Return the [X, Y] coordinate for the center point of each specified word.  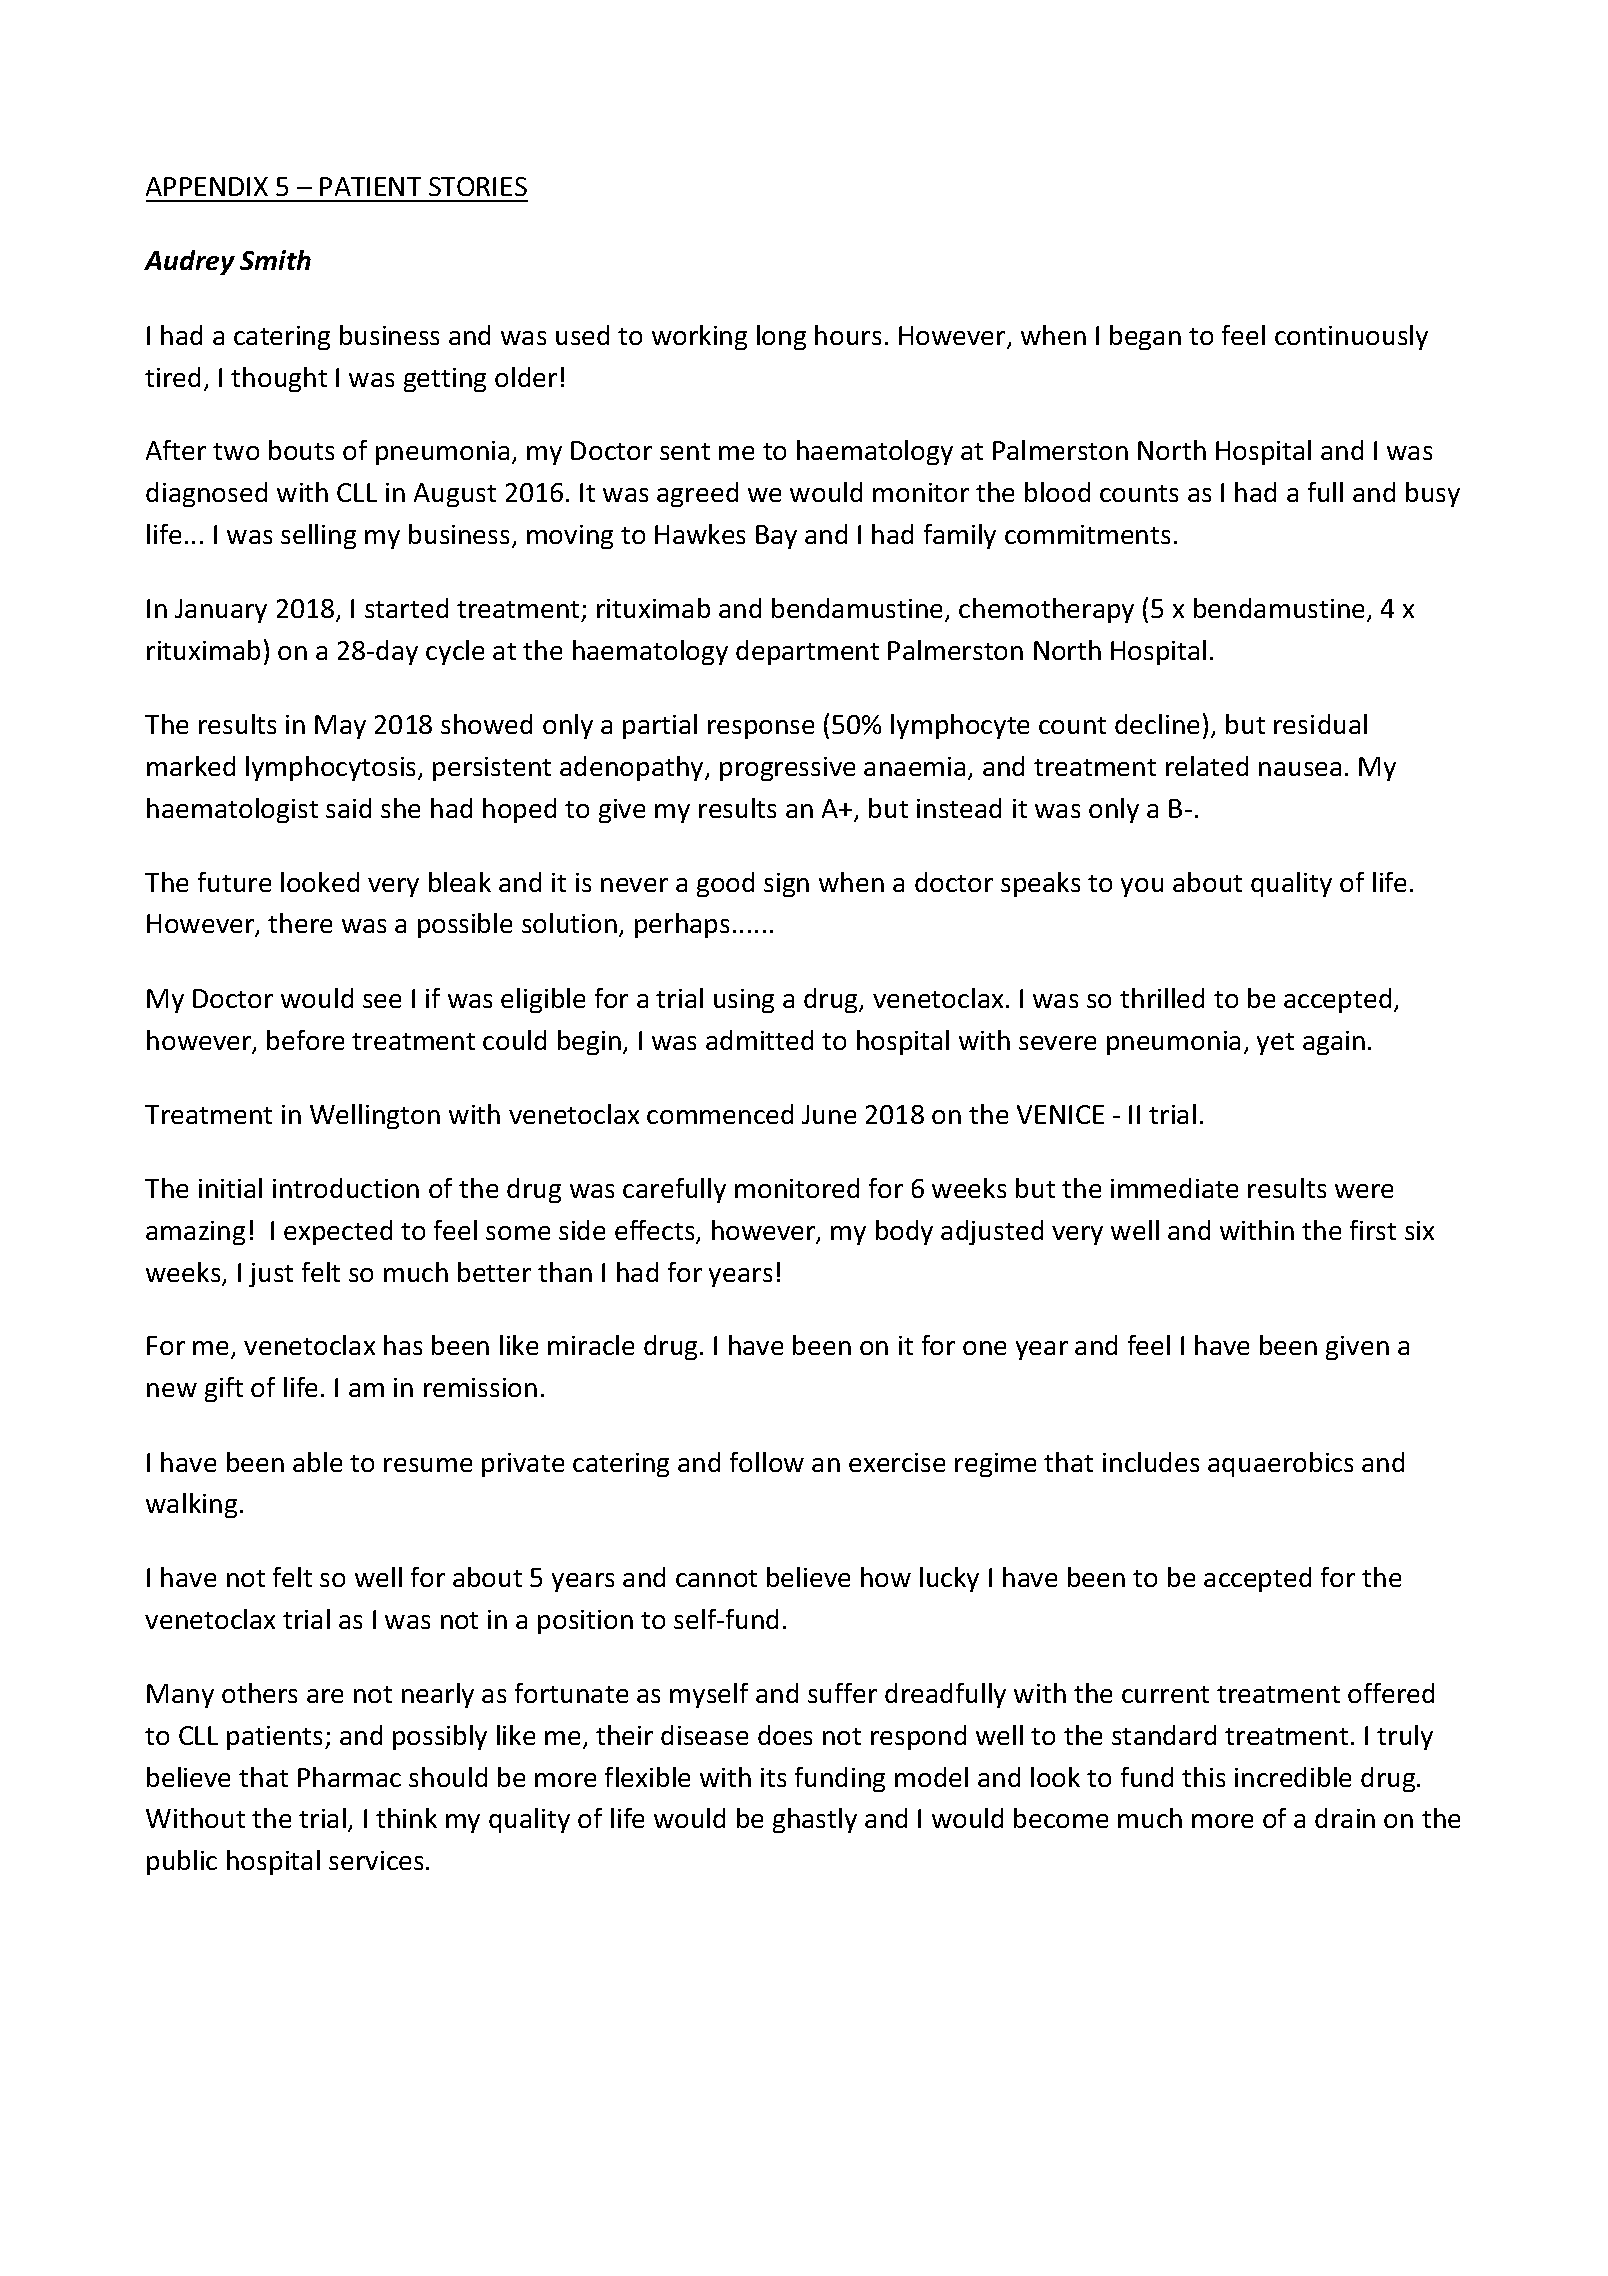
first [1373, 1230]
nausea [1300, 769]
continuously [1351, 337]
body [904, 1232]
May [340, 727]
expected [338, 1232]
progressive [787, 769]
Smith [275, 260]
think [406, 1818]
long [781, 337]
